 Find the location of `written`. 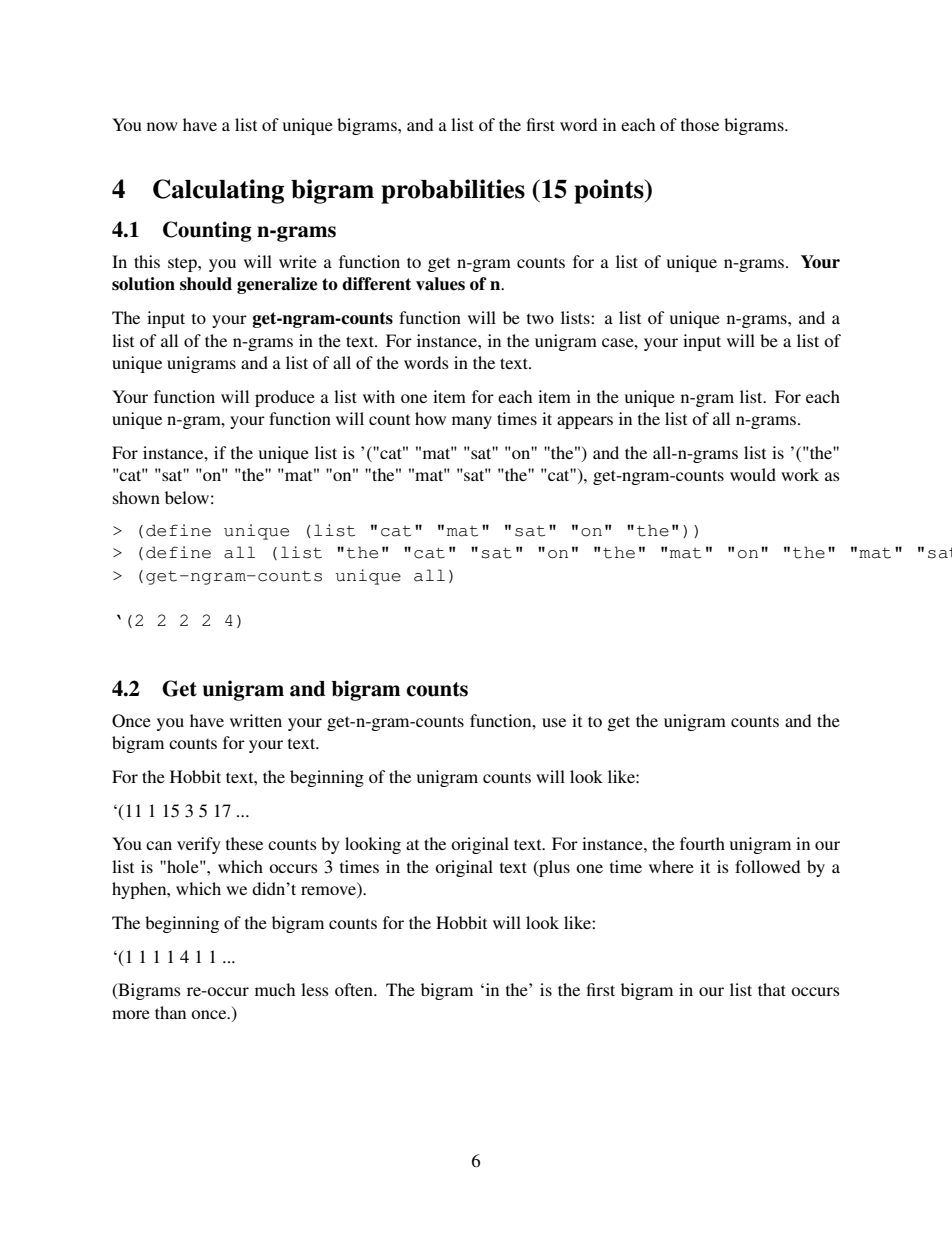

written is located at coordinates (256, 720).
